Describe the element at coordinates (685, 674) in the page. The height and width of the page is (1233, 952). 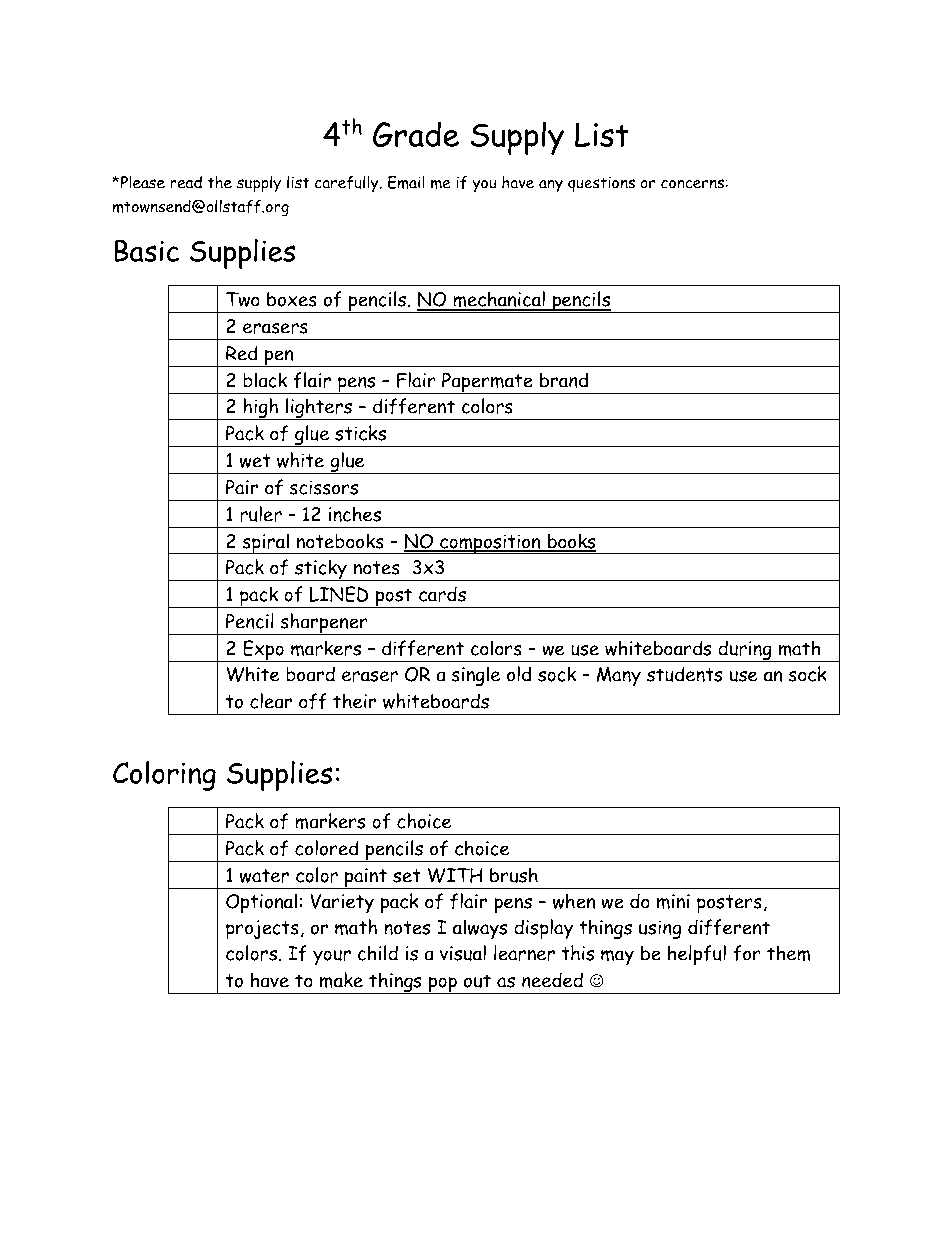
I see `students` at that location.
